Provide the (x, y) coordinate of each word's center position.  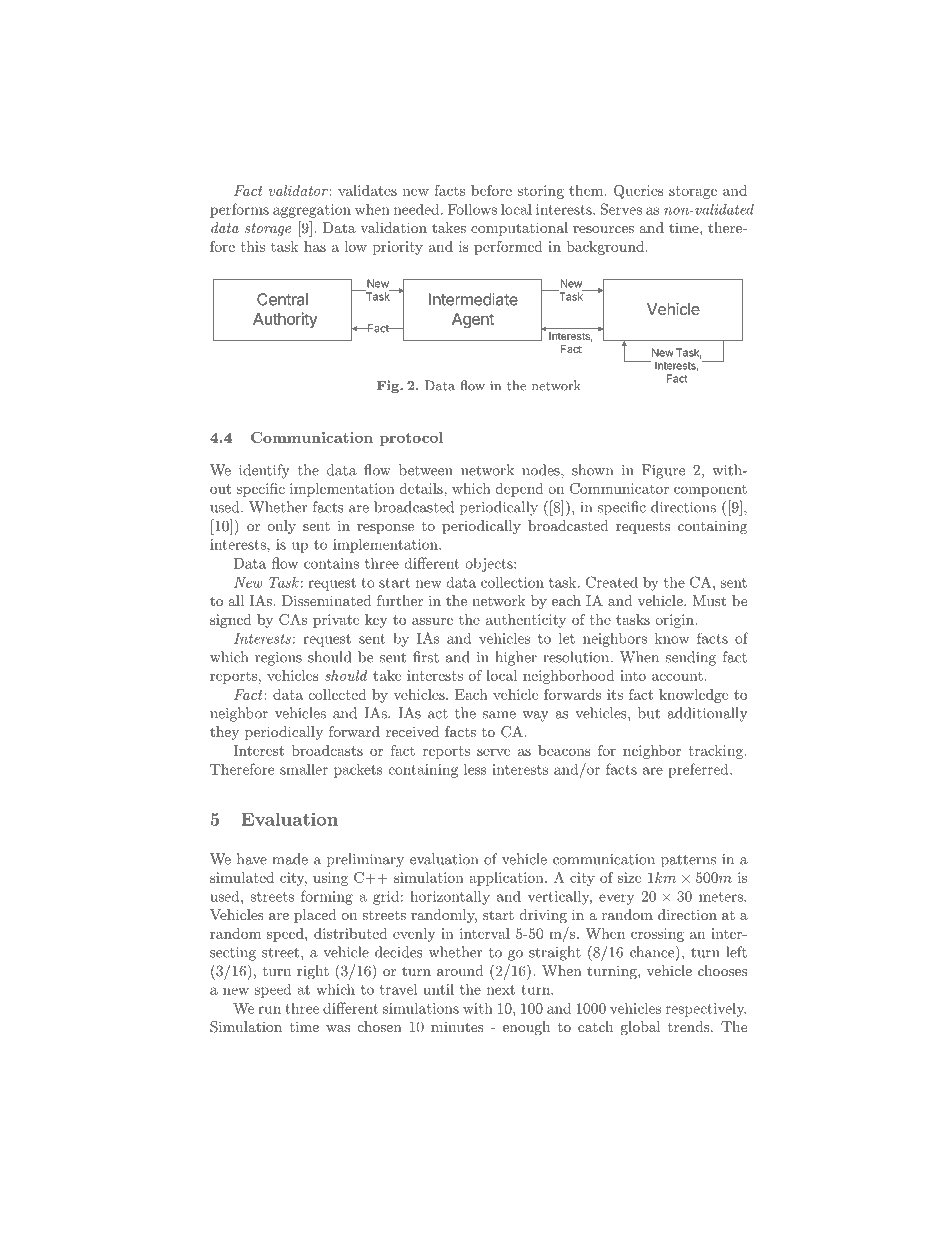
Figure (663, 471)
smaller (304, 769)
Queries (639, 192)
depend (520, 490)
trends (689, 1026)
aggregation (312, 211)
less (475, 769)
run (269, 1010)
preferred (698, 770)
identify (264, 471)
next (501, 990)
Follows (472, 209)
